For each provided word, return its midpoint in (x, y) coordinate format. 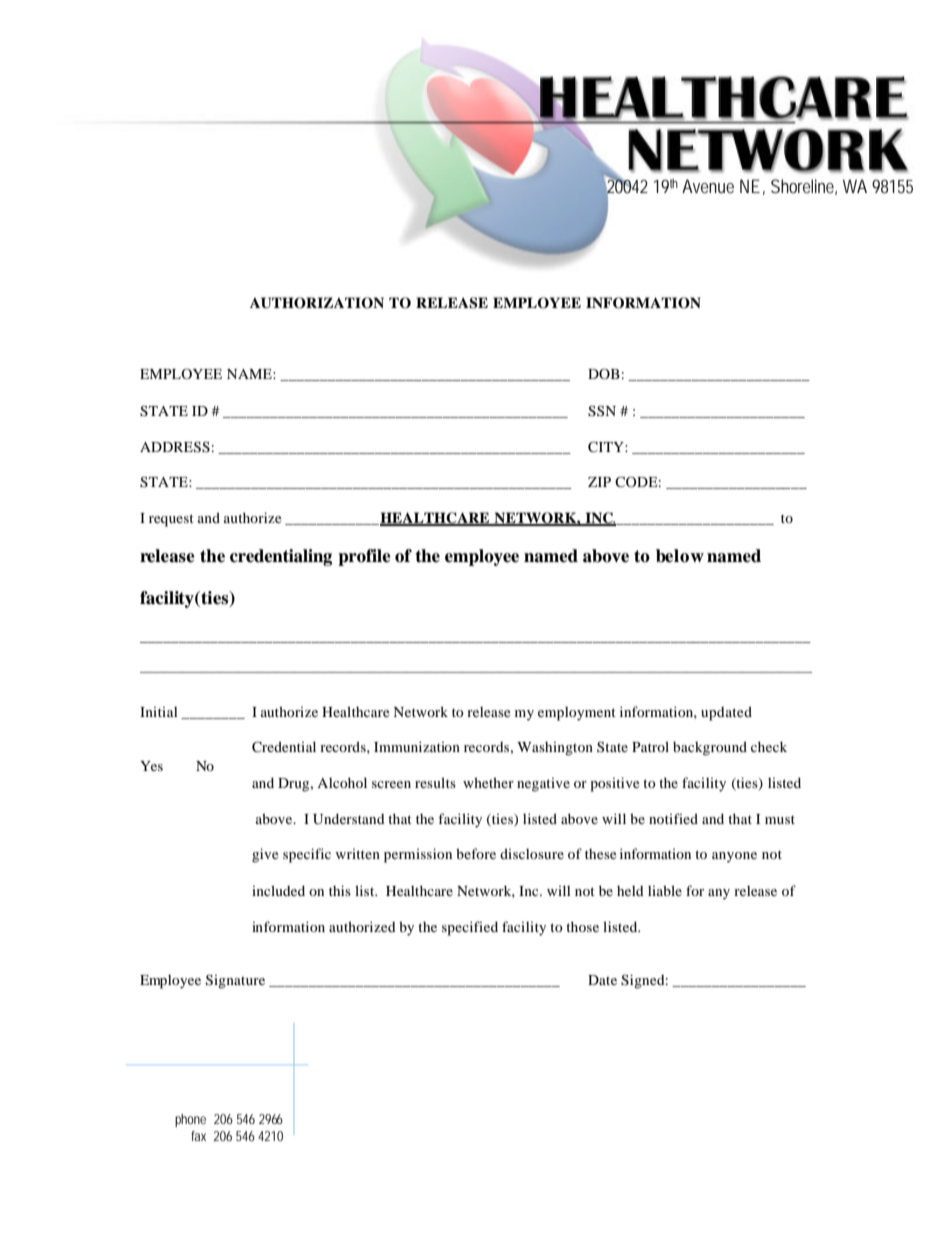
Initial (159, 712)
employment (577, 714)
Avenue (708, 186)
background (710, 748)
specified (470, 928)
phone (190, 1120)
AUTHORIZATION (317, 303)
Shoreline (804, 187)
